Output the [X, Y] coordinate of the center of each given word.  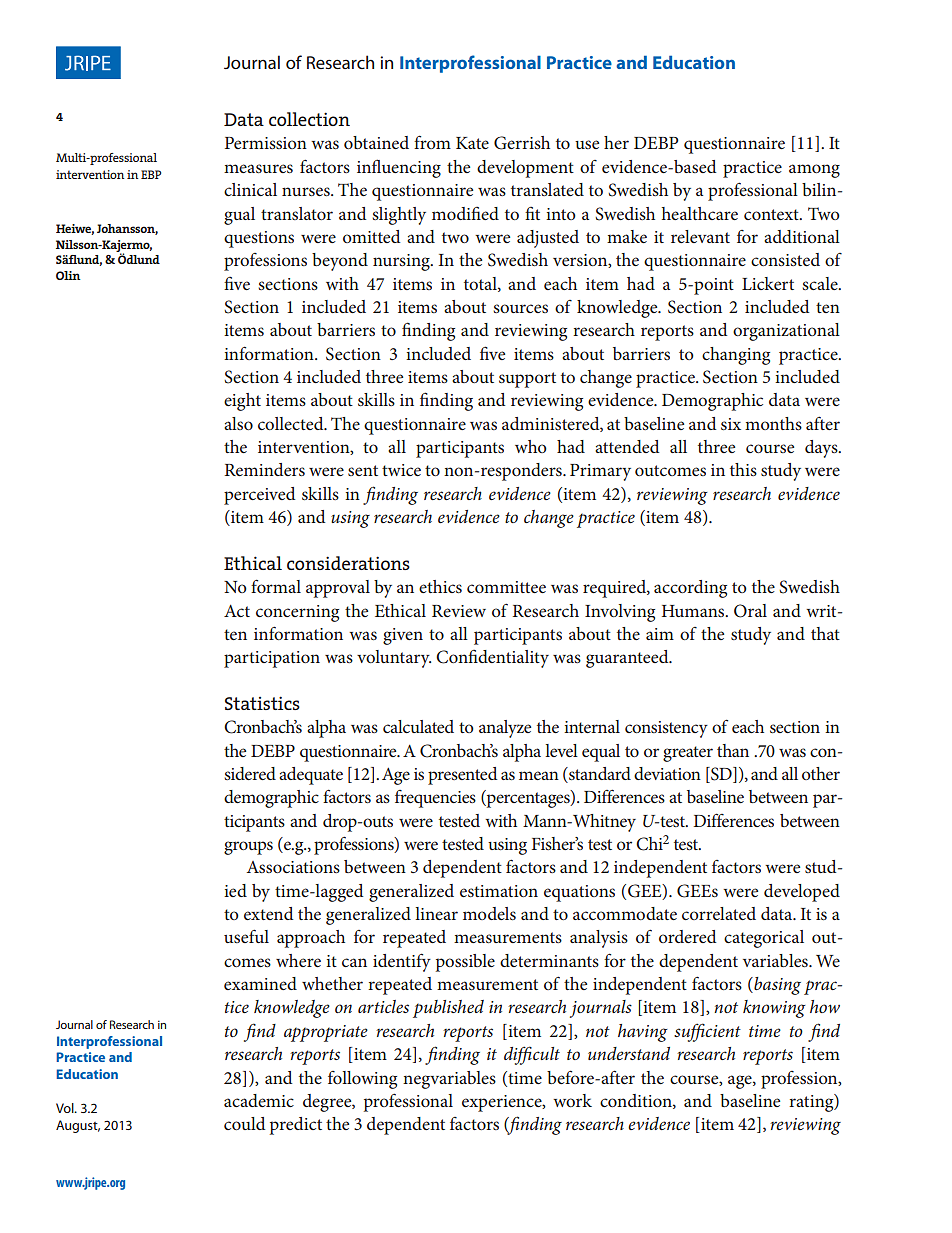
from [432, 142]
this [743, 469]
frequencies [435, 799]
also [238, 423]
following [362, 1080]
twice [401, 470]
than [733, 750]
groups [248, 848]
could [244, 1123]
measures [258, 168]
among [814, 171]
